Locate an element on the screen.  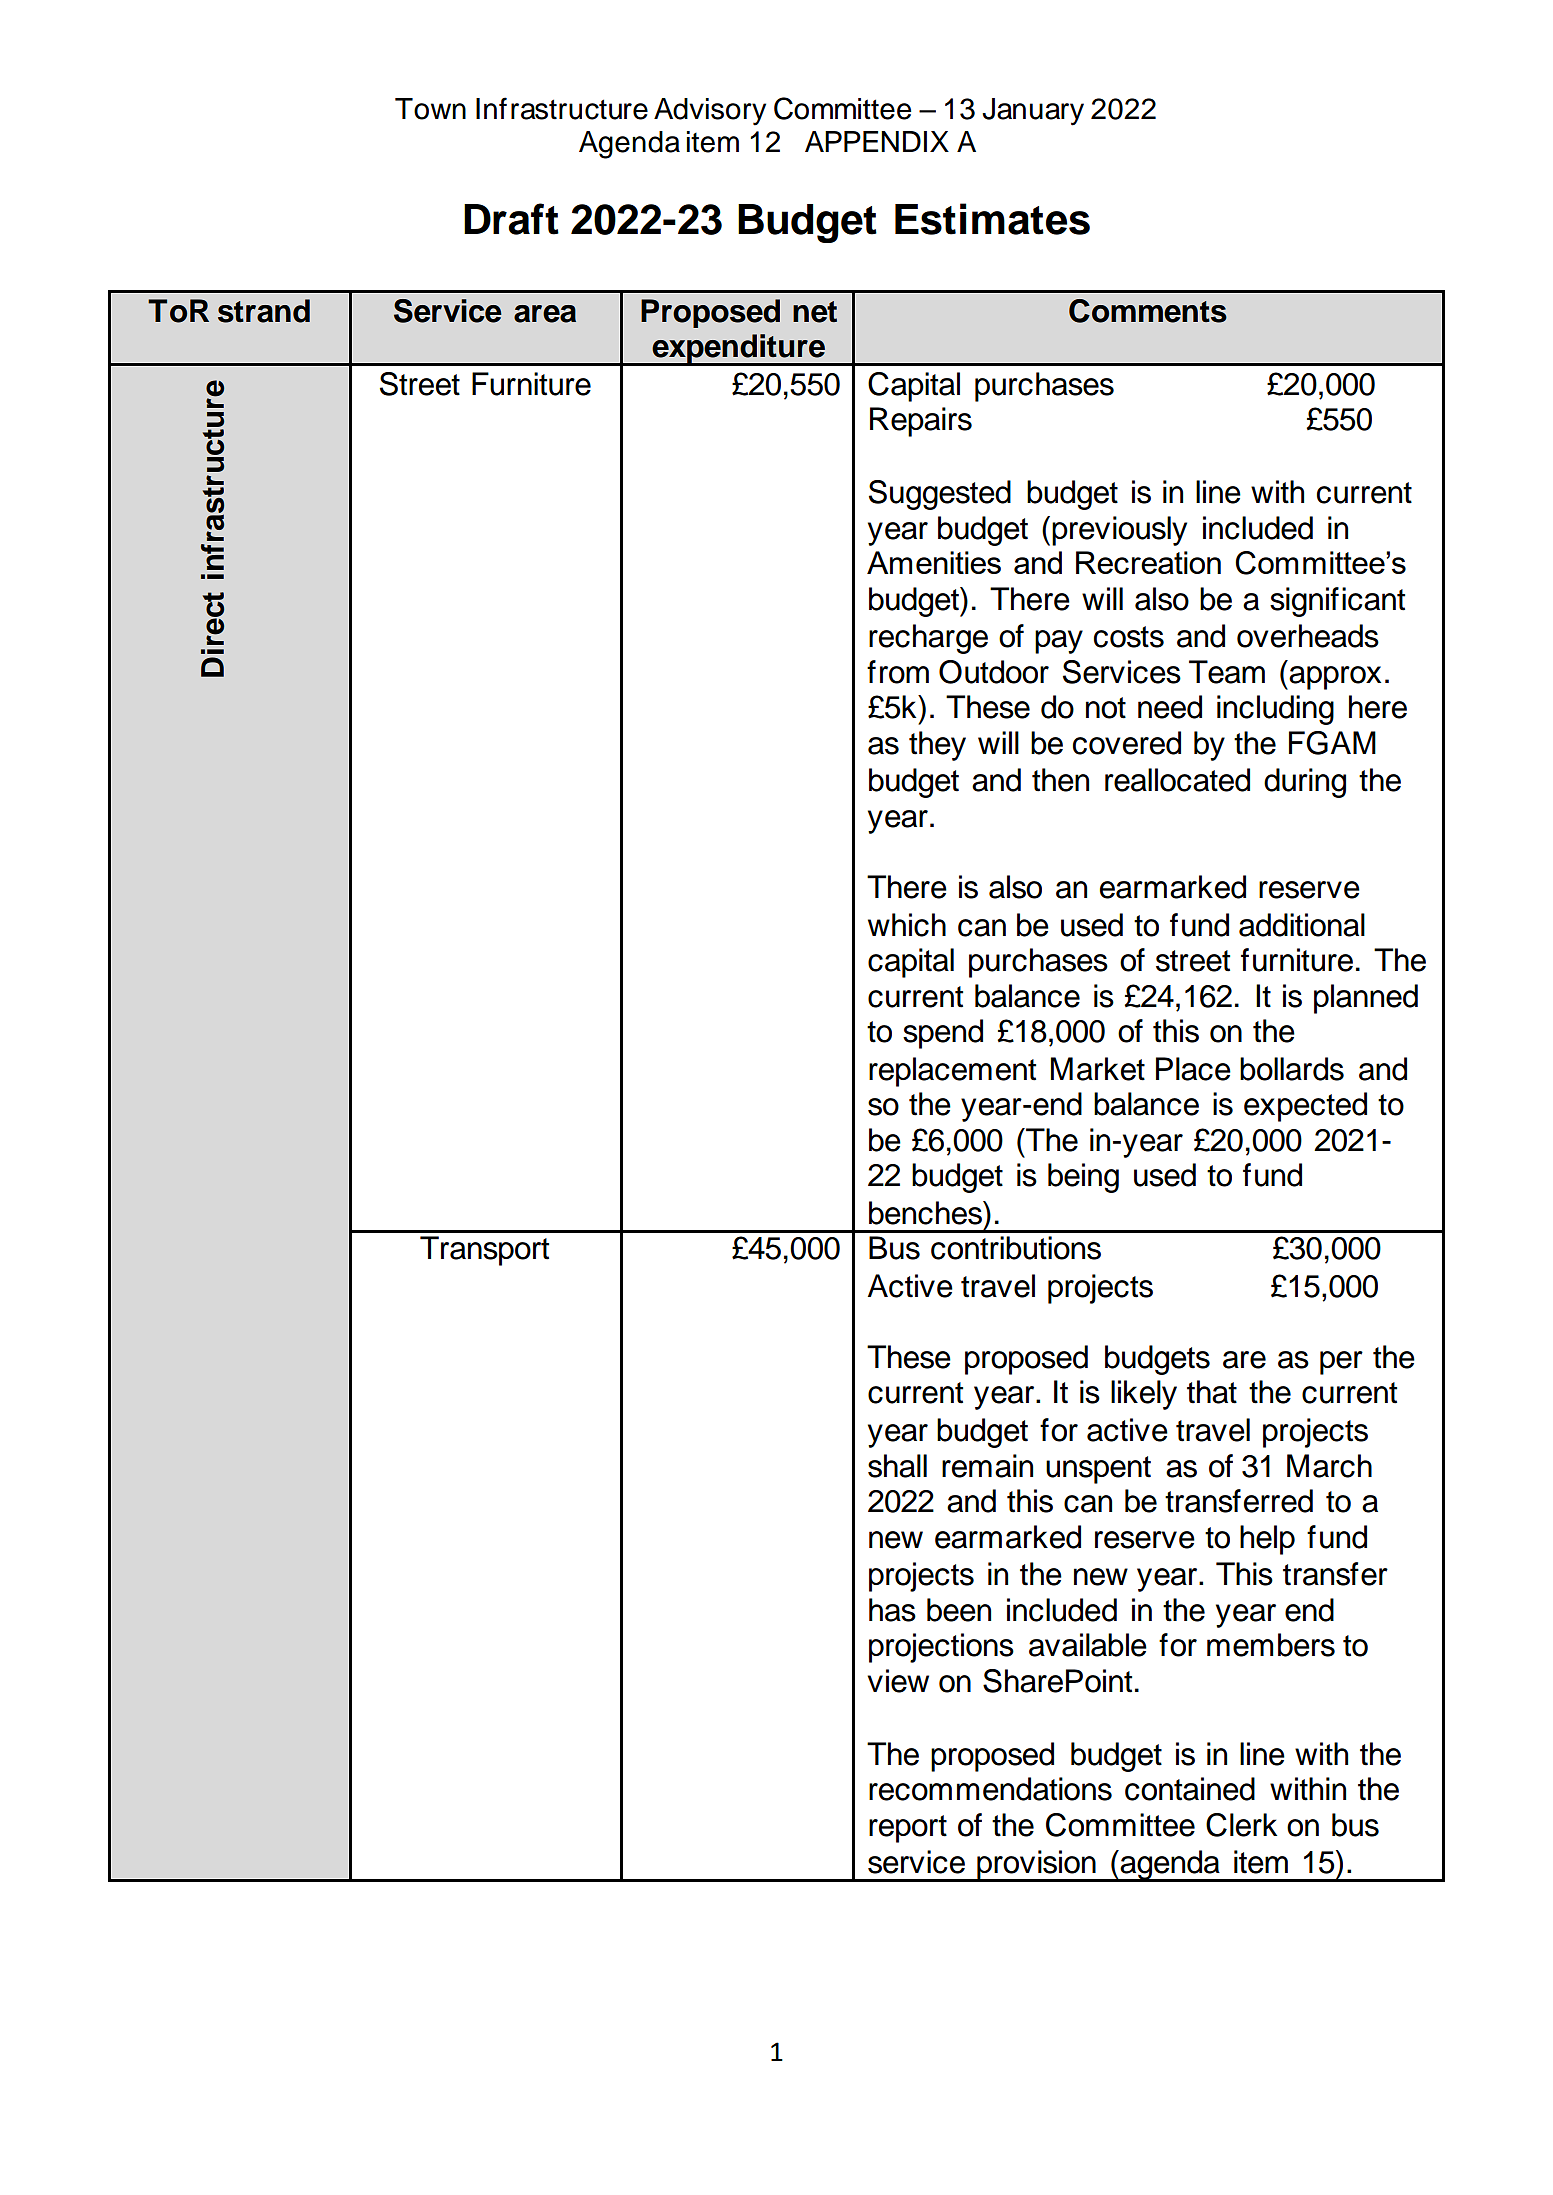
Recreation is located at coordinates (1148, 562).
